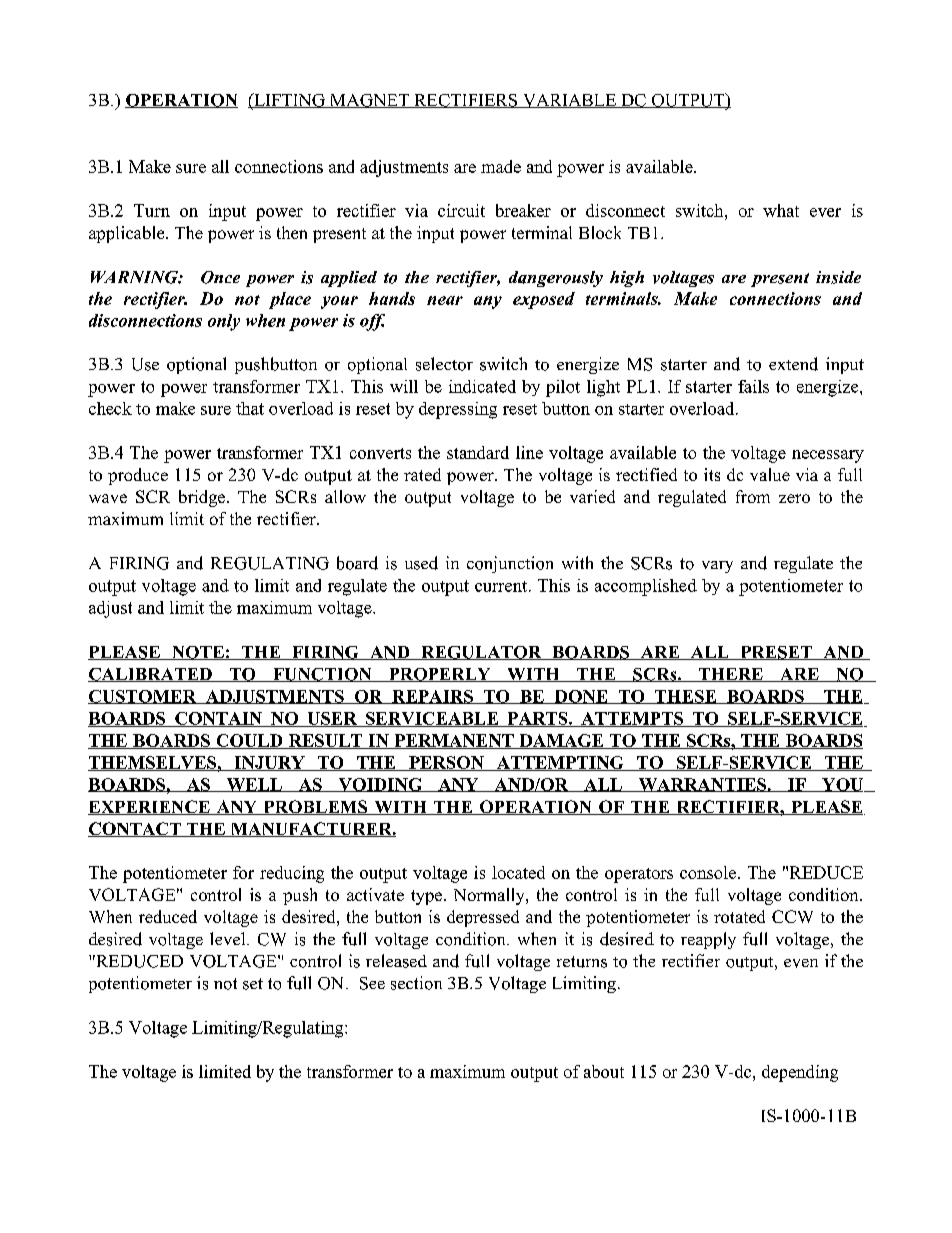 The height and width of the page is (1233, 952). I want to click on PERMANENT, so click(454, 741).
